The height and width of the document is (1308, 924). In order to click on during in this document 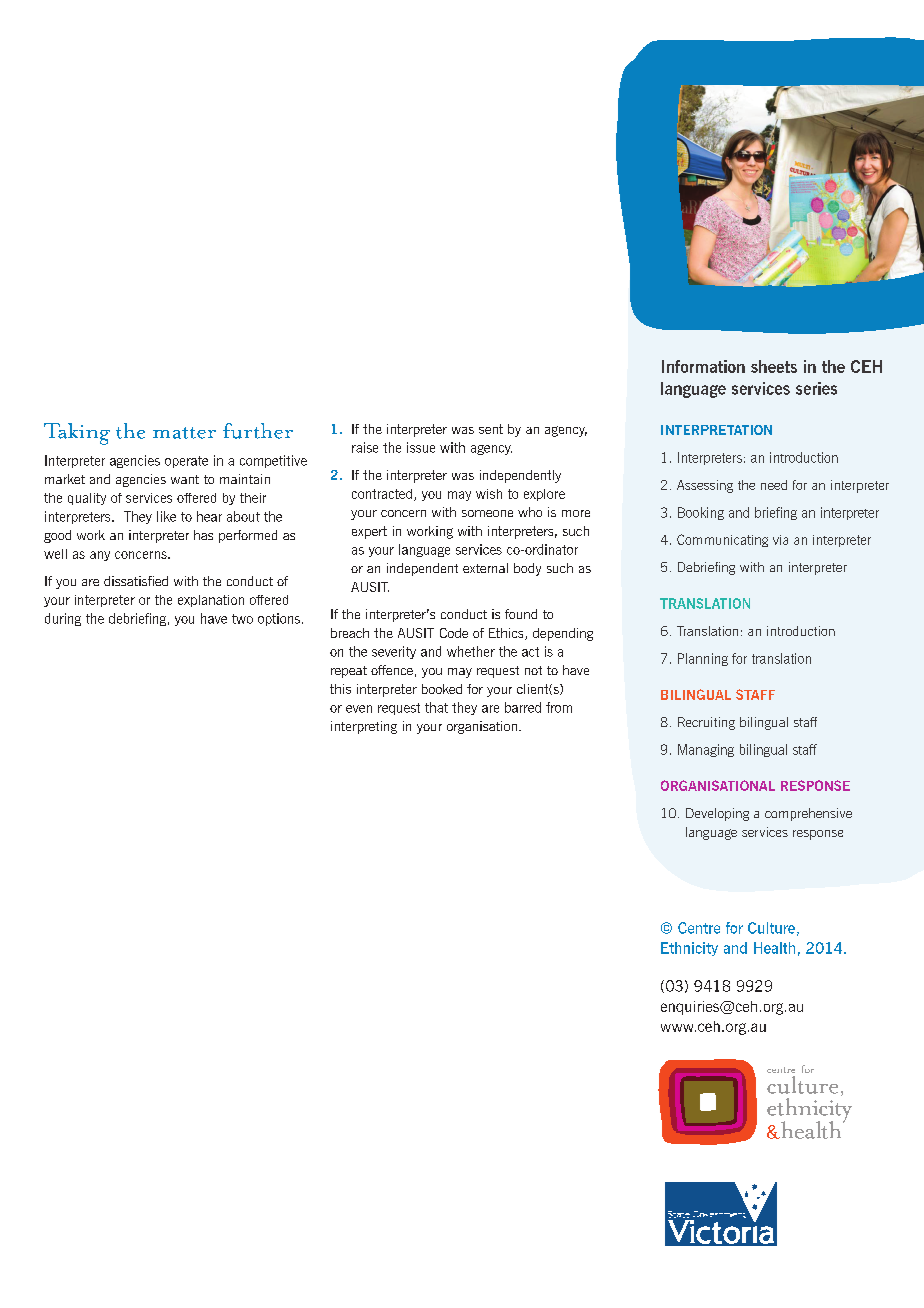, I will do `click(63, 619)`.
